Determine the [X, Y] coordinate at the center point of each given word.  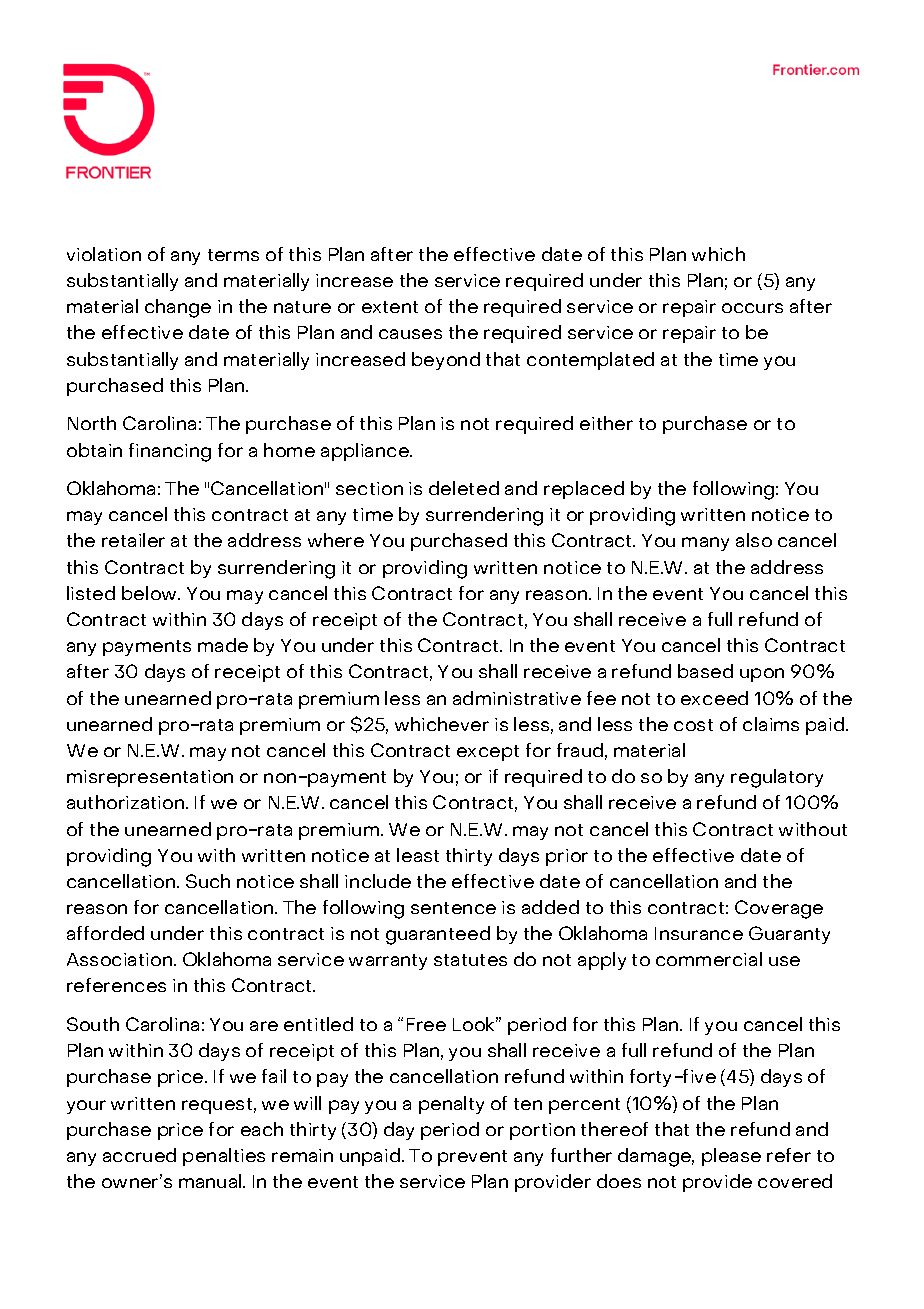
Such [208, 881]
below [150, 593]
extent [390, 307]
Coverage [779, 909]
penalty [451, 1105]
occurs [752, 308]
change [178, 308]
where [336, 540]
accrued [139, 1155]
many [705, 544]
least [418, 855]
